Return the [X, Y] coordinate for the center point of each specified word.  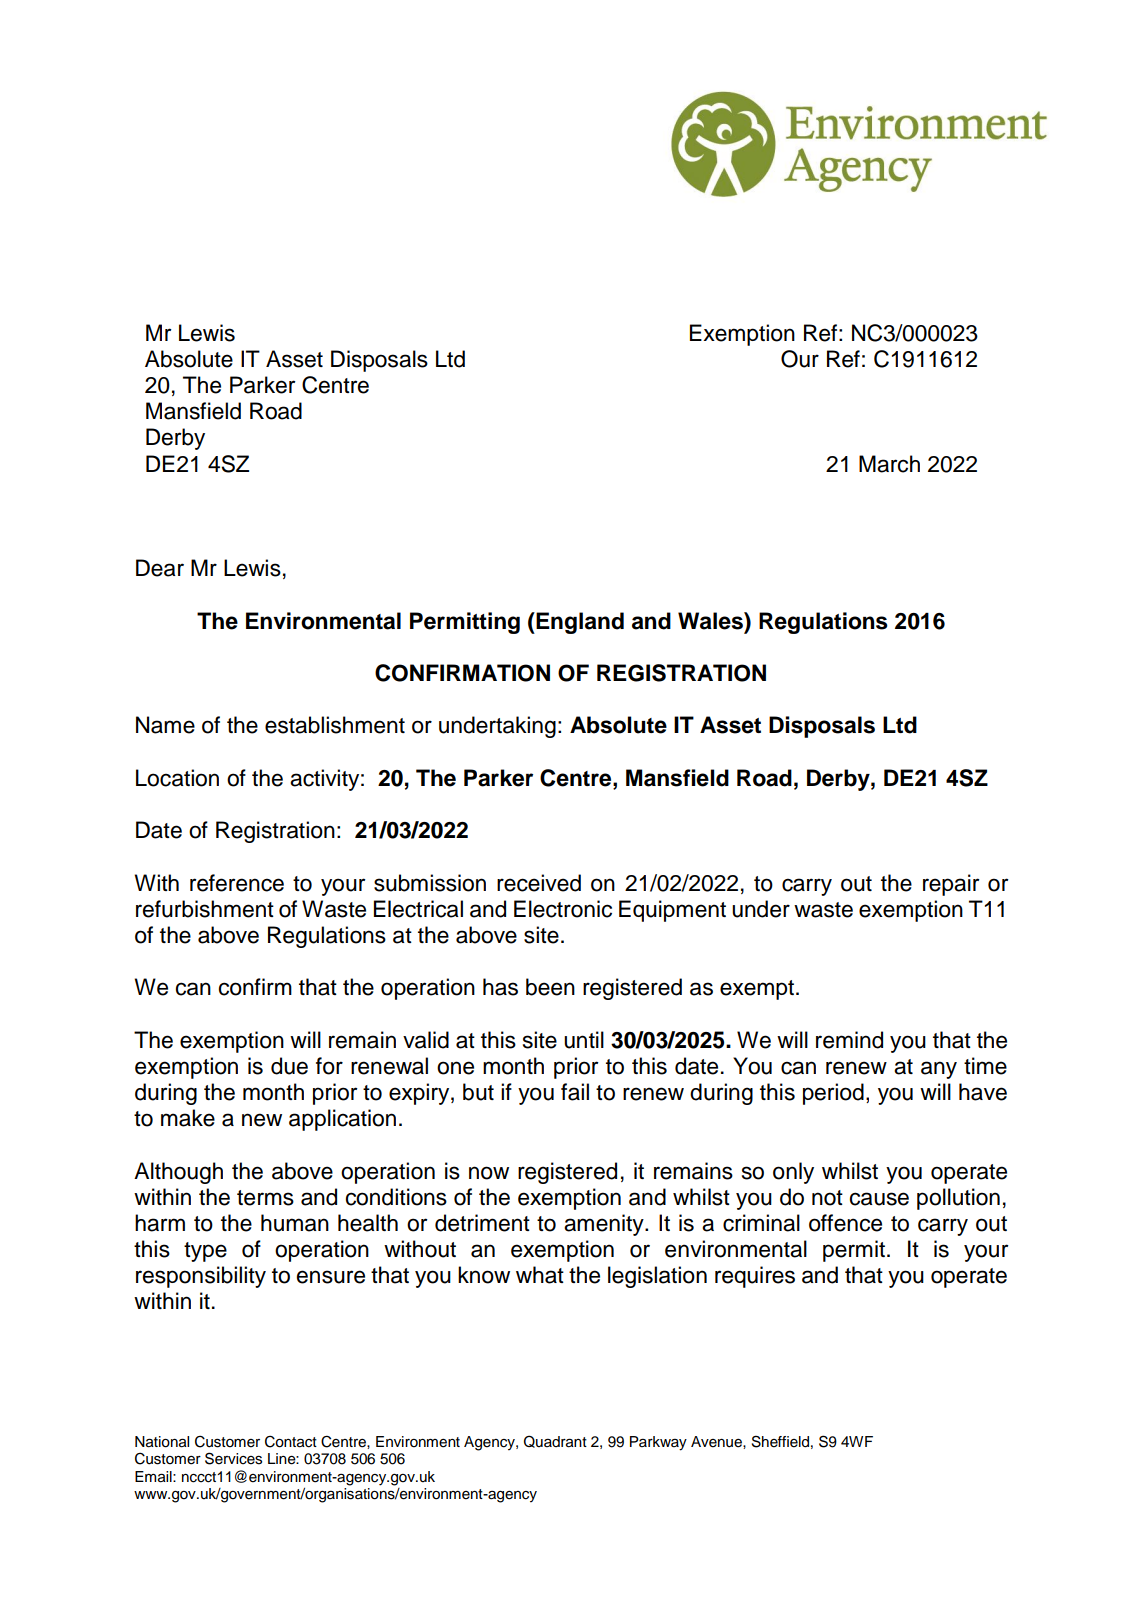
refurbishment [205, 909]
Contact [291, 1441]
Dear [160, 568]
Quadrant [555, 1441]
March [889, 464]
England [579, 623]
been [550, 987]
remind [849, 1040]
